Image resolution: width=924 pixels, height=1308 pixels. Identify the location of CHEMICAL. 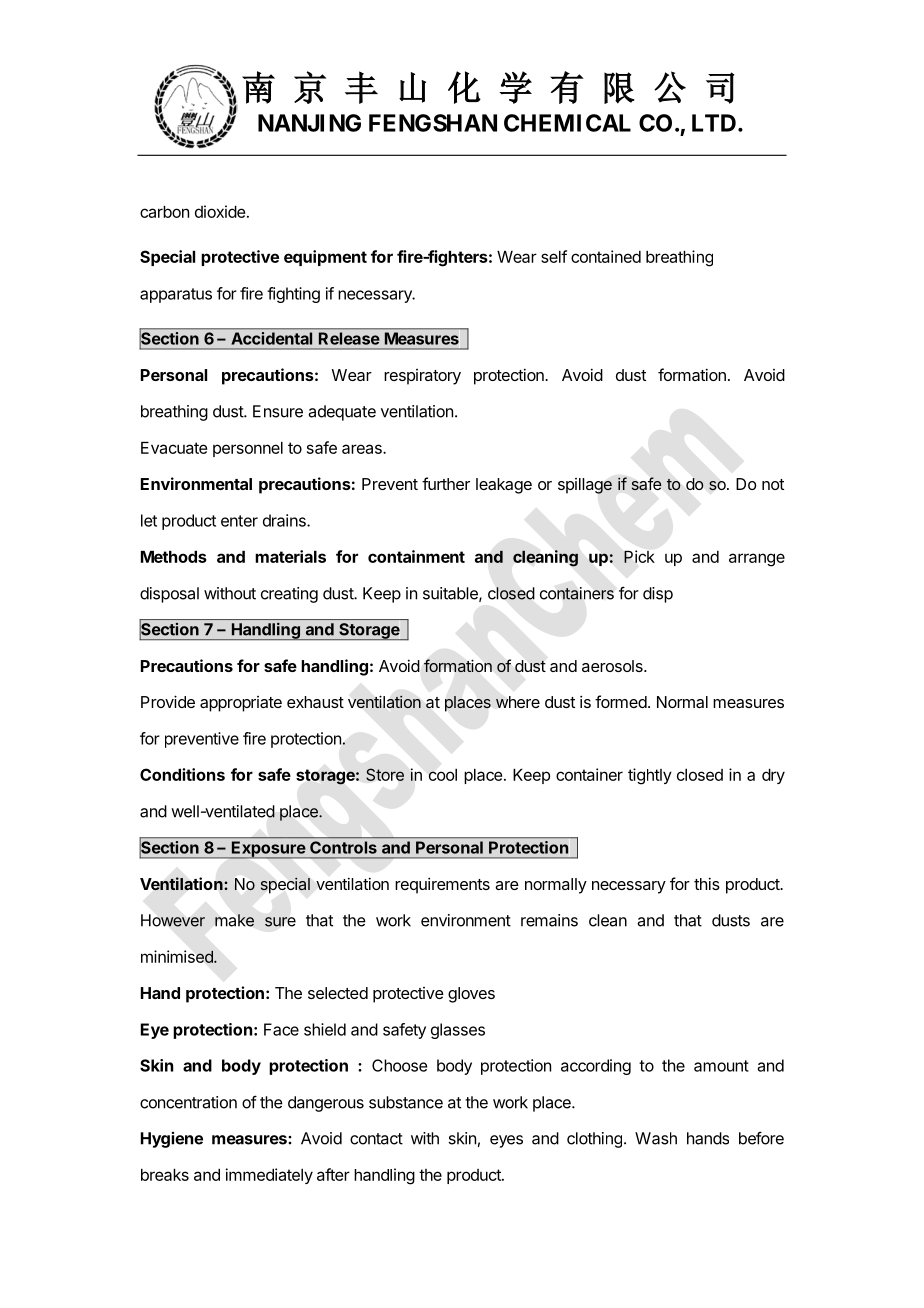
(567, 123).
